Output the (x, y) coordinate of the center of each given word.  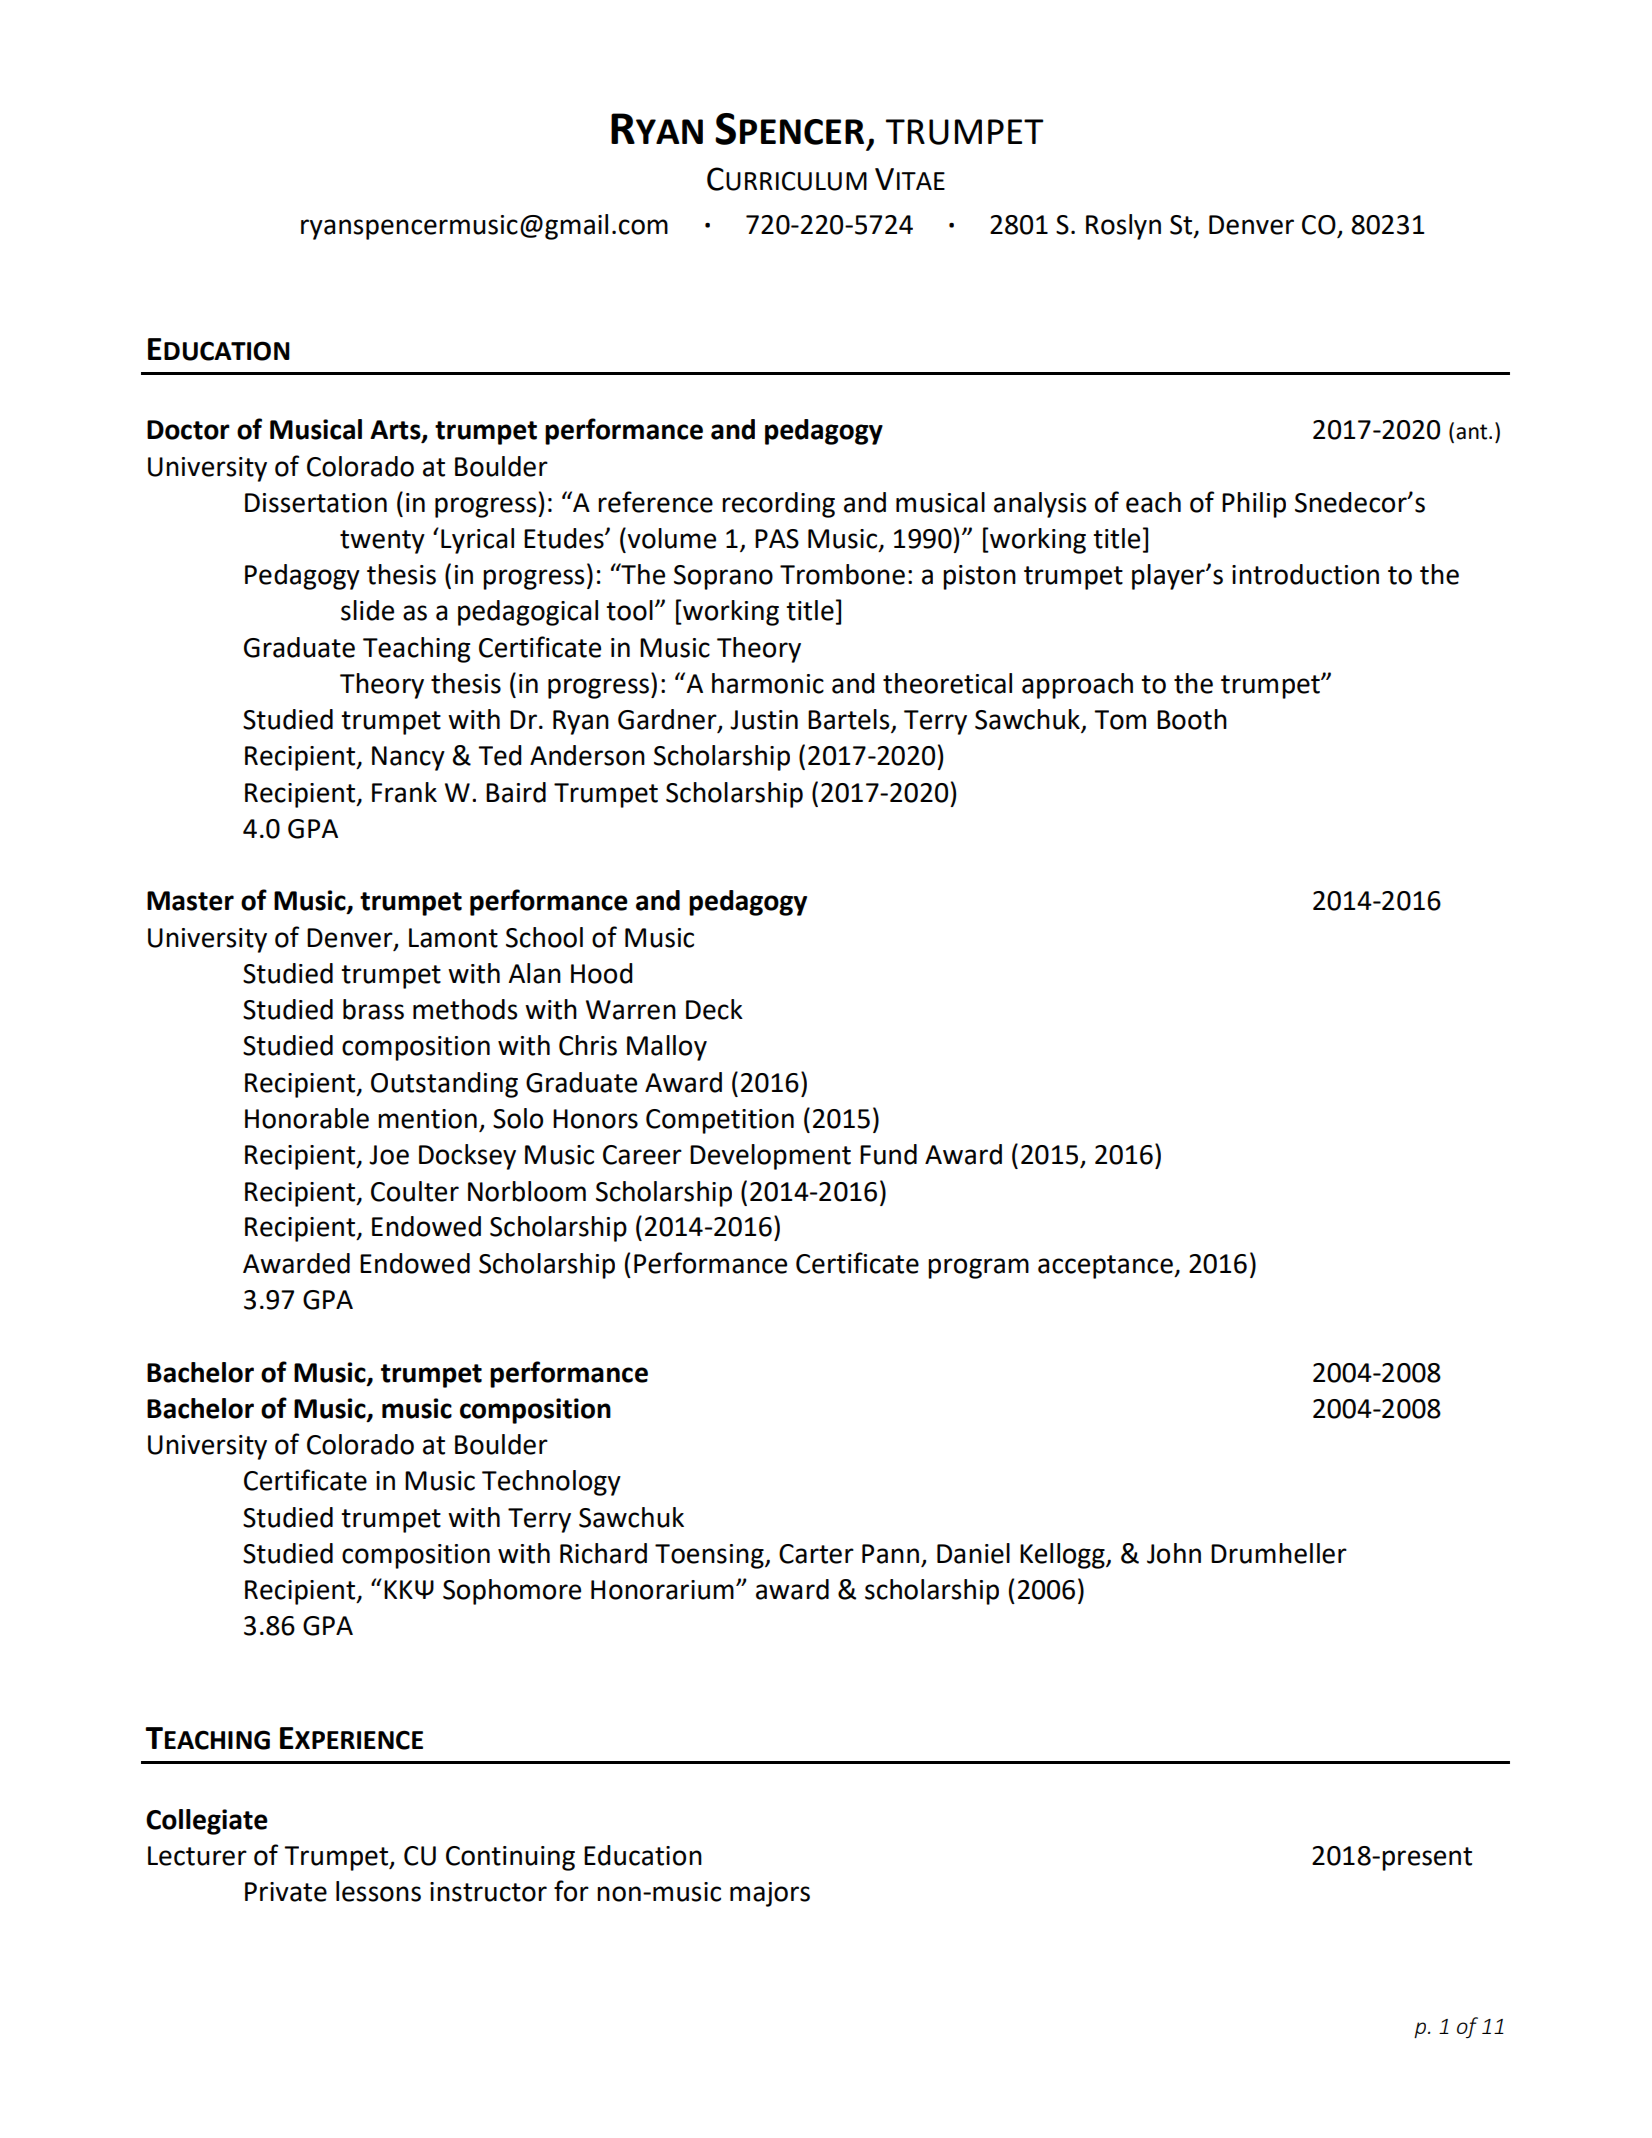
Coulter (415, 1191)
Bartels (850, 720)
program (978, 1268)
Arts (396, 431)
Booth (1192, 719)
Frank (404, 792)
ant (1473, 432)
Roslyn (1123, 227)
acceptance (1106, 1267)
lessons (378, 1891)
